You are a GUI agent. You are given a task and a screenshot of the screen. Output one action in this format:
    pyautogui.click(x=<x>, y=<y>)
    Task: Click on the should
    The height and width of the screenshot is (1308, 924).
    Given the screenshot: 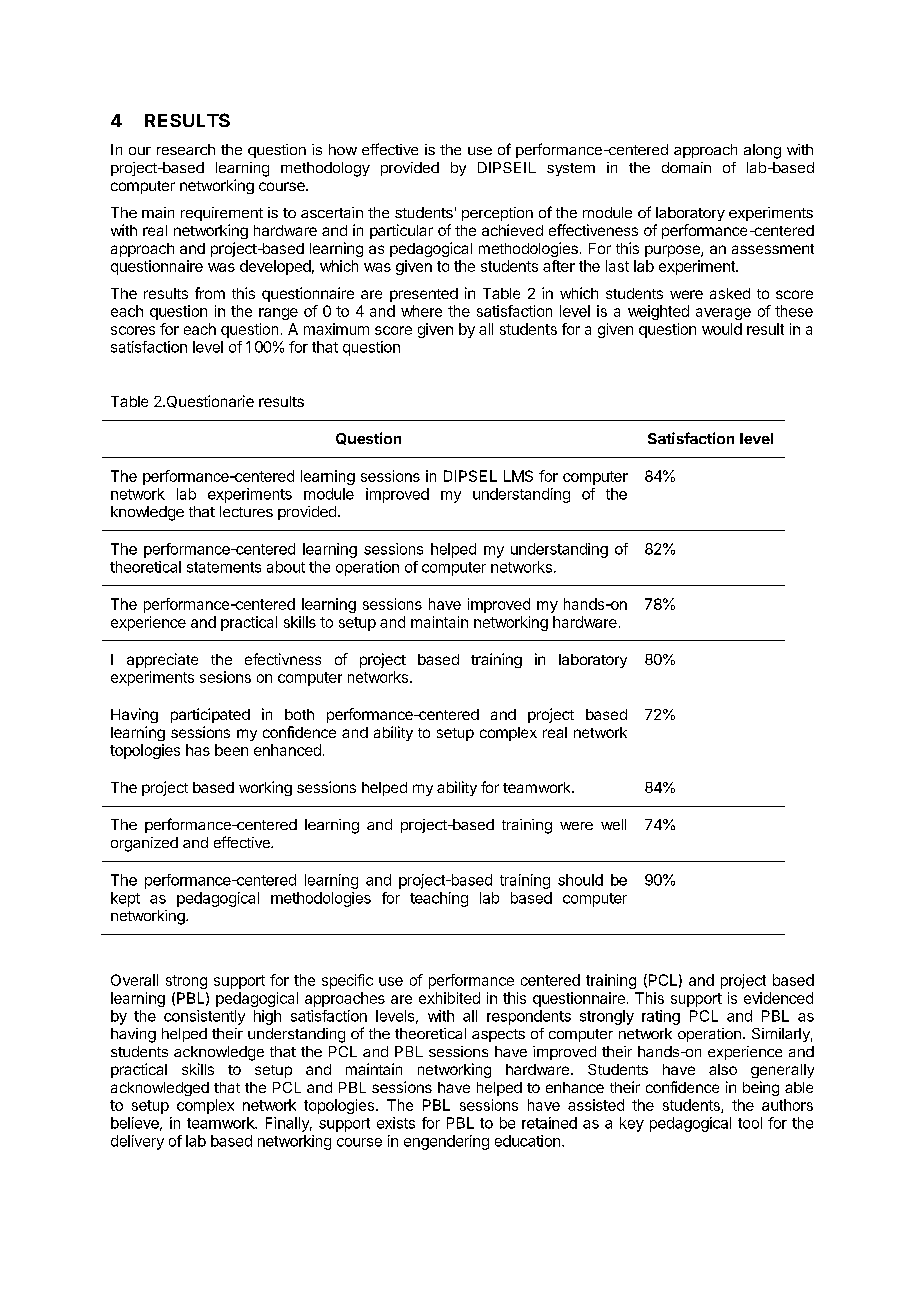 What is the action you would take?
    pyautogui.click(x=580, y=880)
